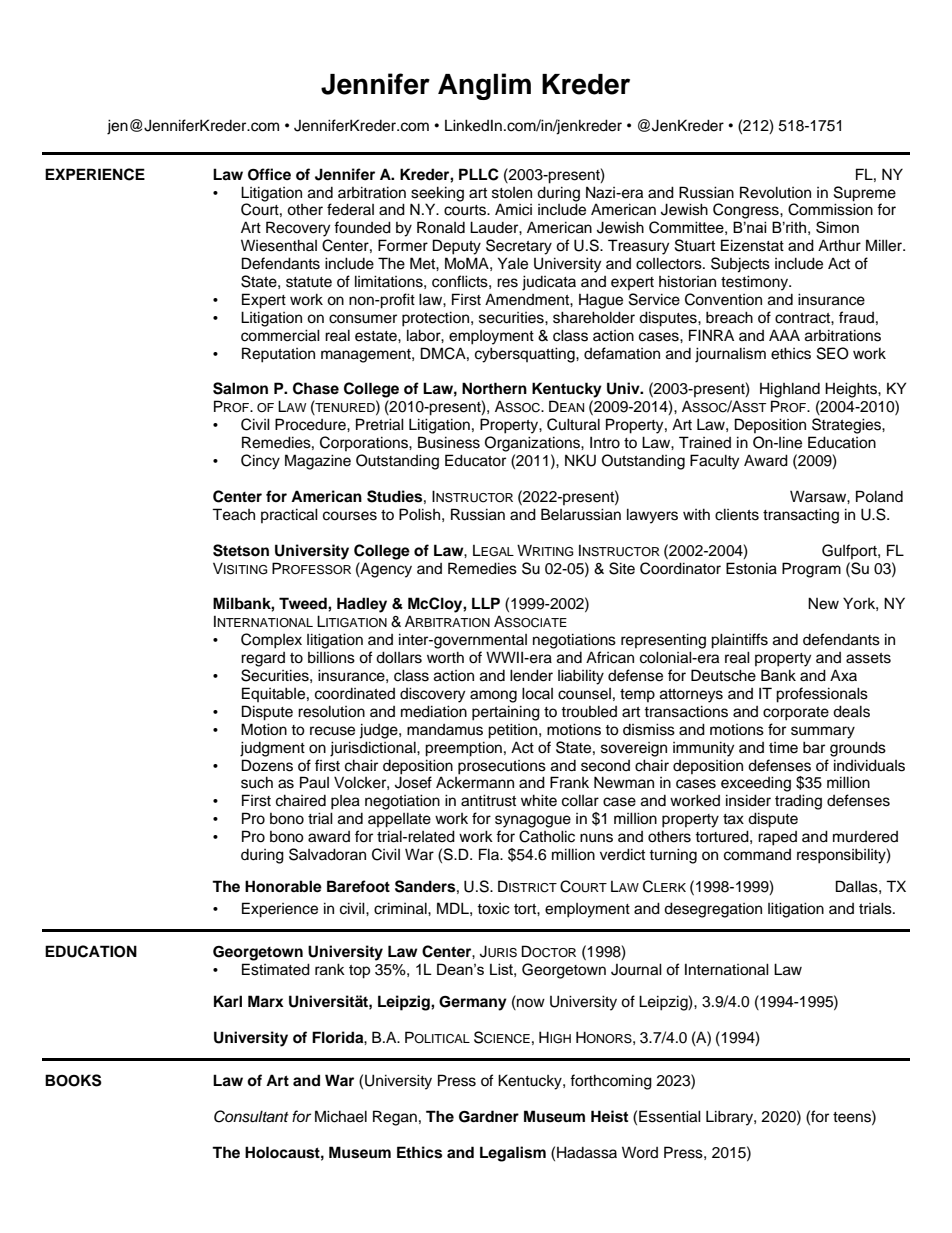  What do you see at coordinates (775, 192) in the screenshot?
I see `Revolution` at bounding box center [775, 192].
